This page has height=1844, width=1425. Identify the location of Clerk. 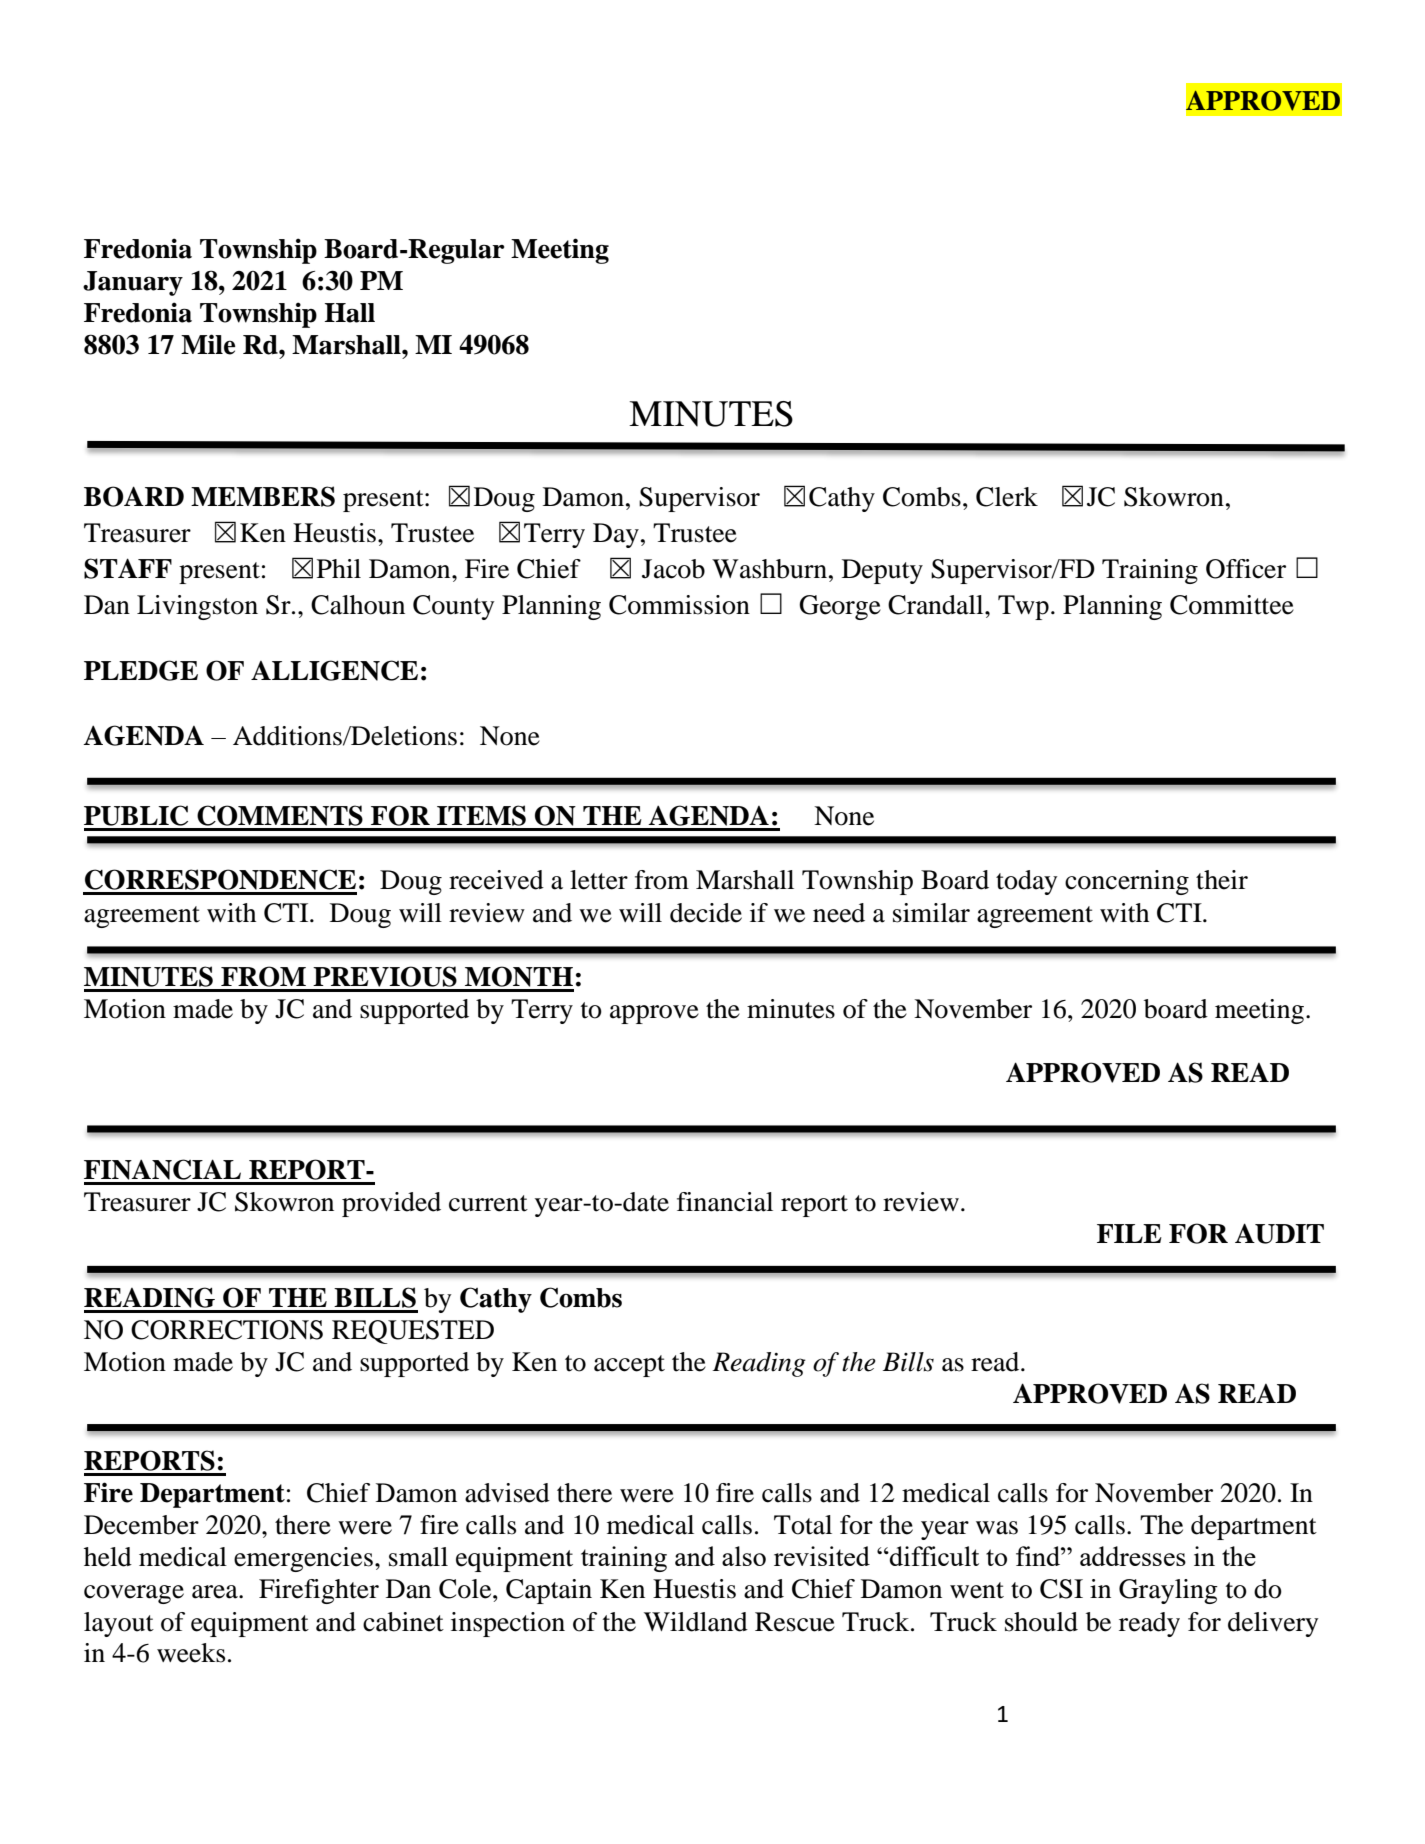
(1007, 497).
